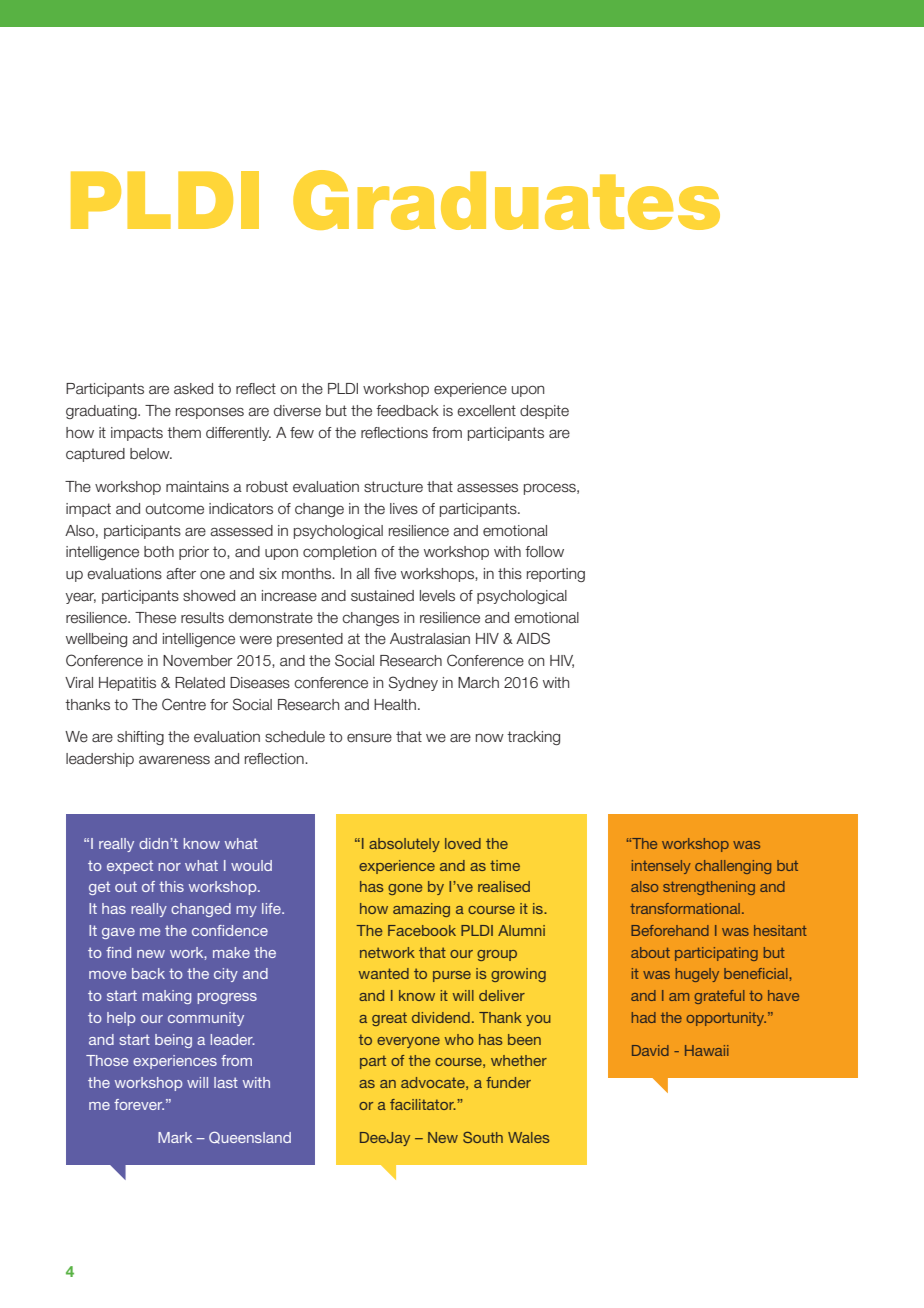  Describe the element at coordinates (193, 389) in the document. I see `asked` at that location.
